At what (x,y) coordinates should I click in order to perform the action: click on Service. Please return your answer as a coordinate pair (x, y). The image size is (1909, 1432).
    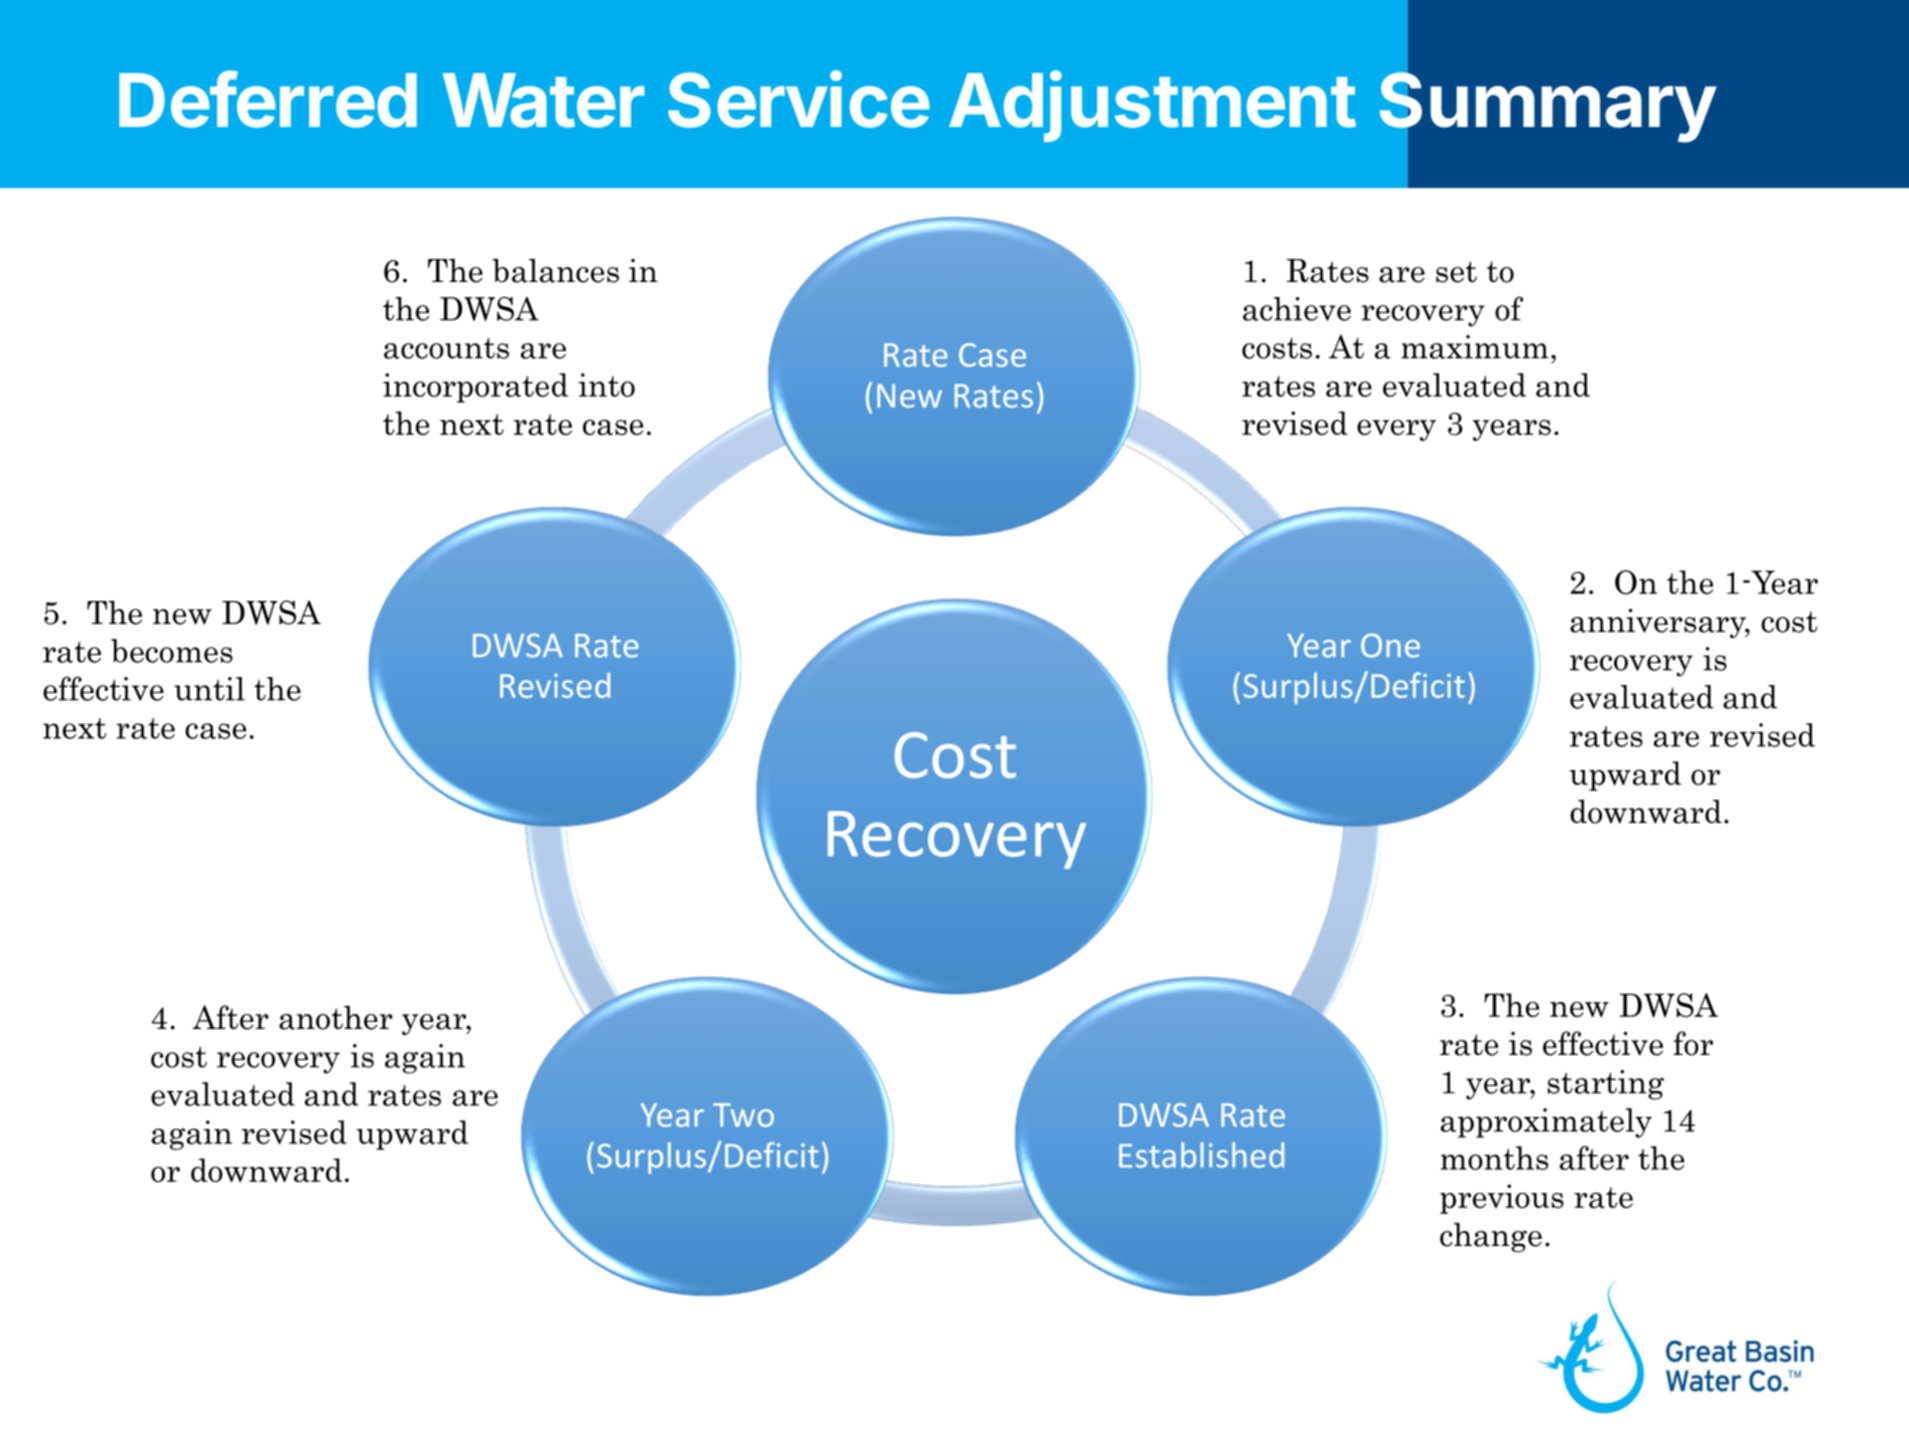
    Looking at the image, I should click on (798, 99).
